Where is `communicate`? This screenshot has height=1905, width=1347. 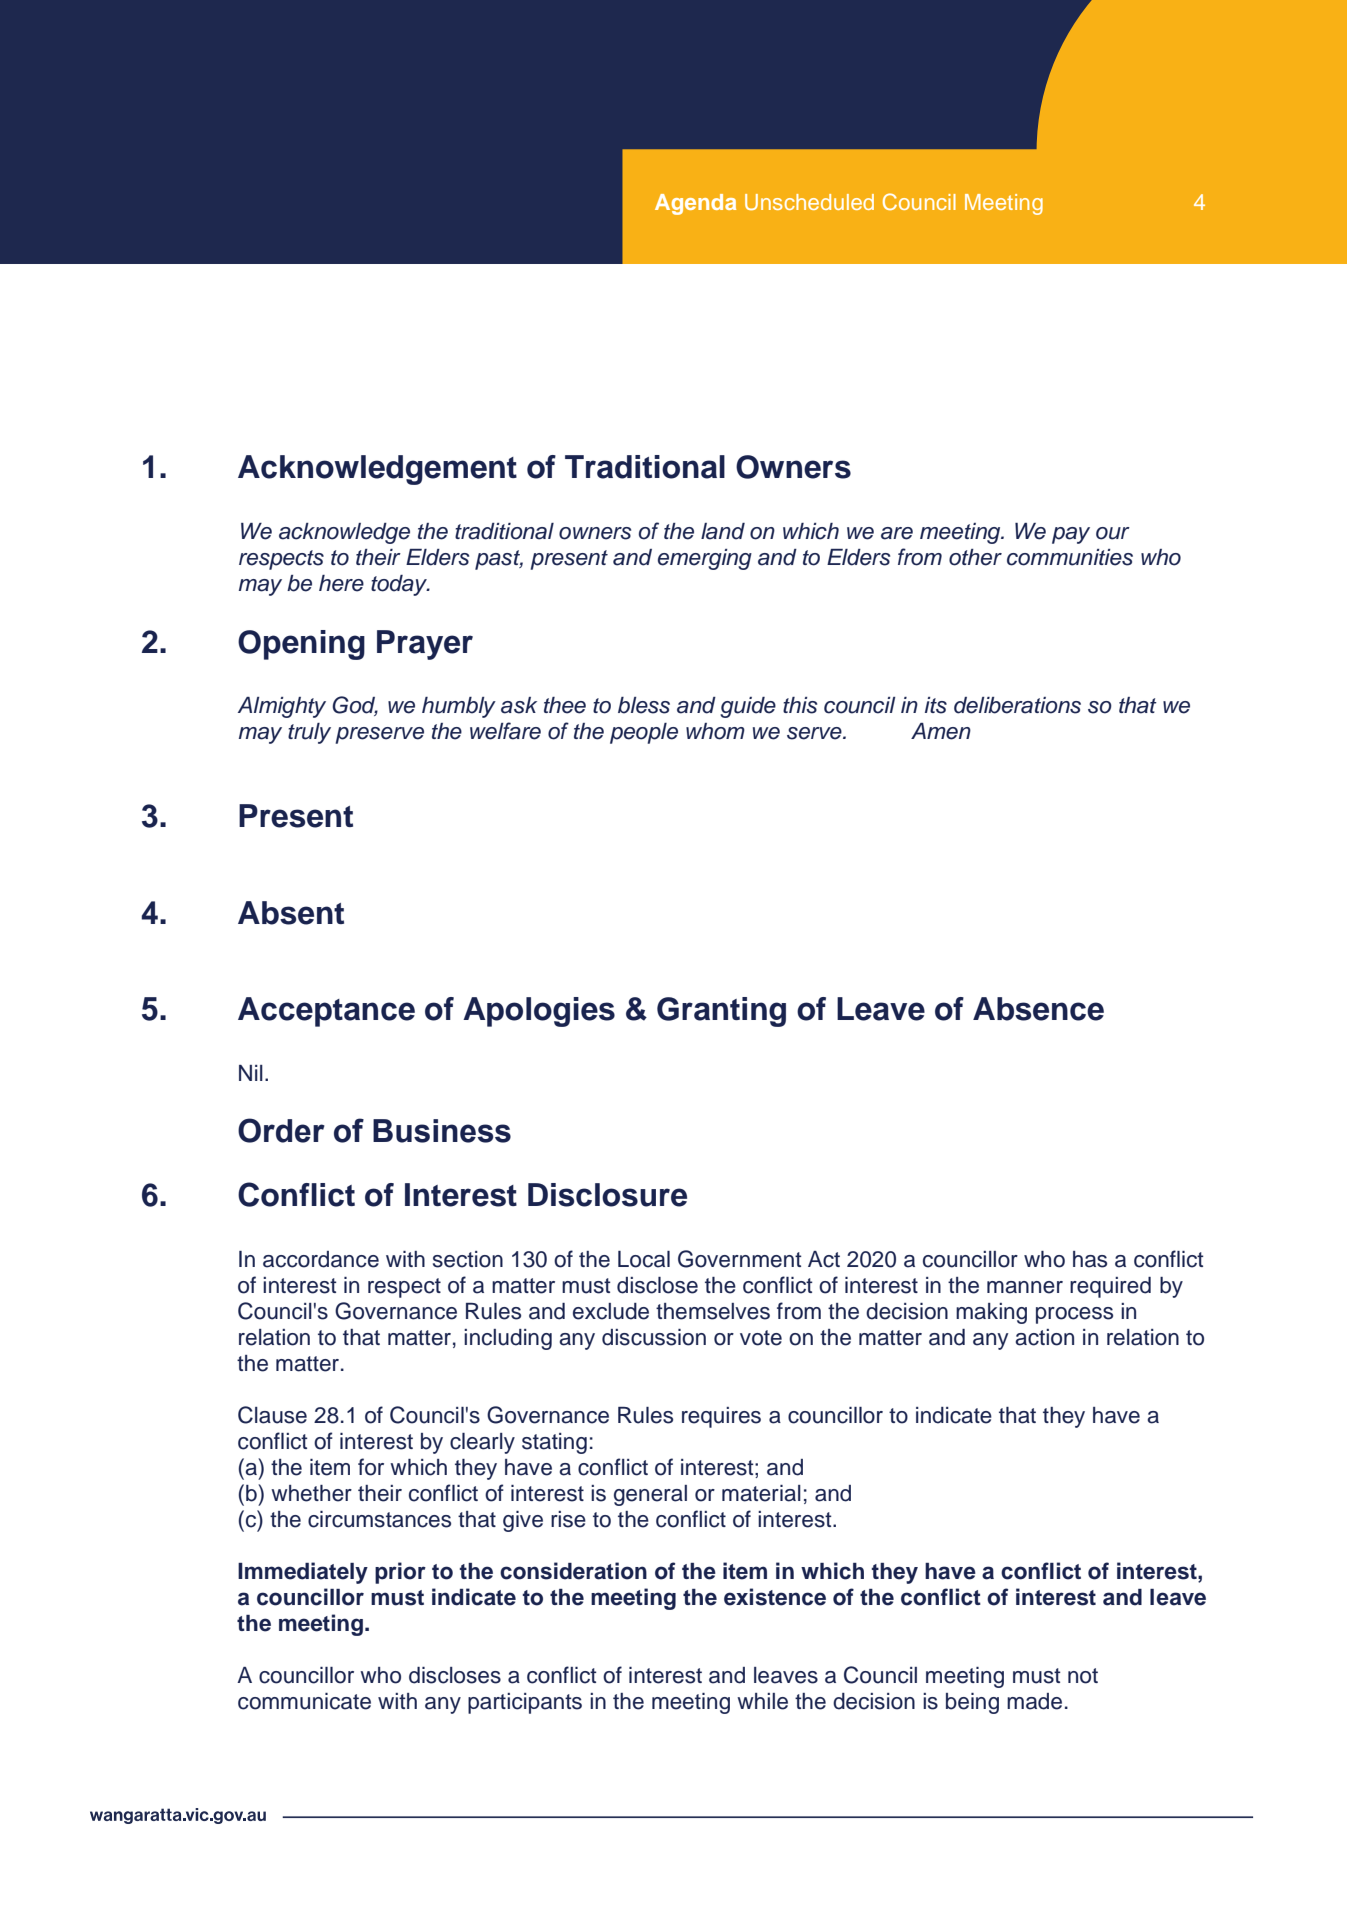 communicate is located at coordinates (304, 1701).
